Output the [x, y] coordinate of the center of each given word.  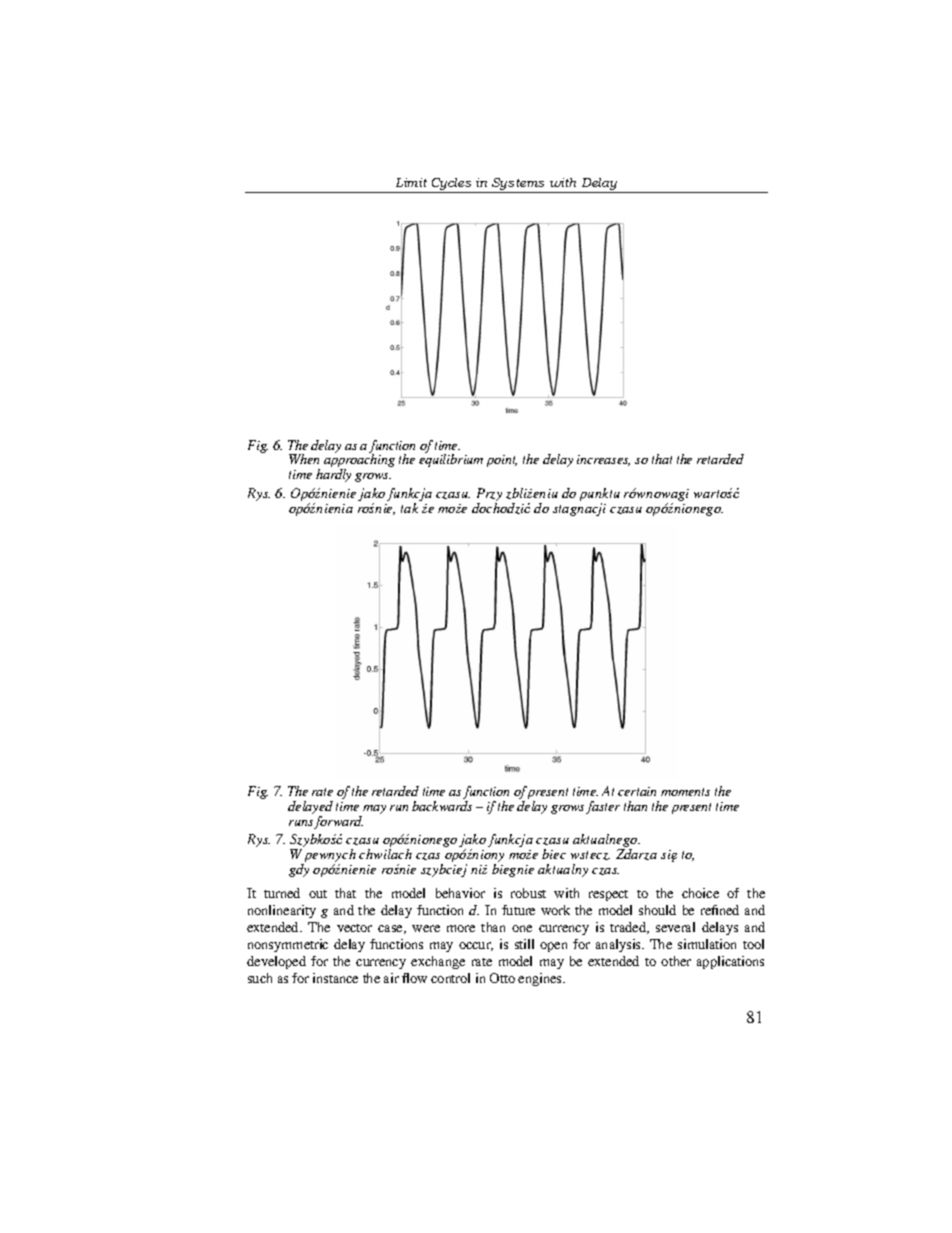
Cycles [451, 185]
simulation [707, 944]
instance [335, 978]
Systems [519, 185]
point [502, 461]
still [524, 944]
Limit [411, 182]
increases [603, 460]
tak [409, 508]
